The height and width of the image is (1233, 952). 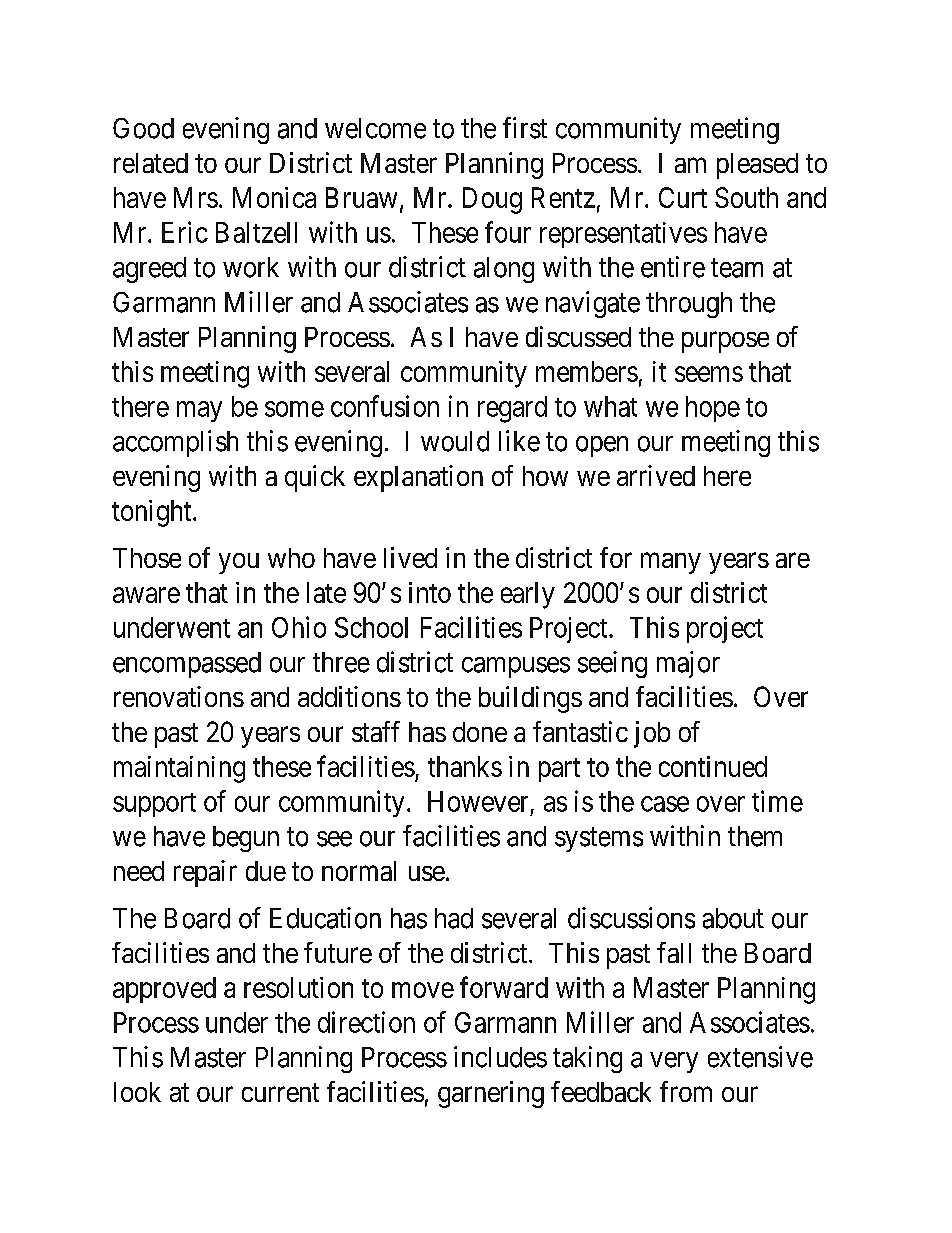 What do you see at coordinates (713, 409) in the image?
I see `hope` at bounding box center [713, 409].
